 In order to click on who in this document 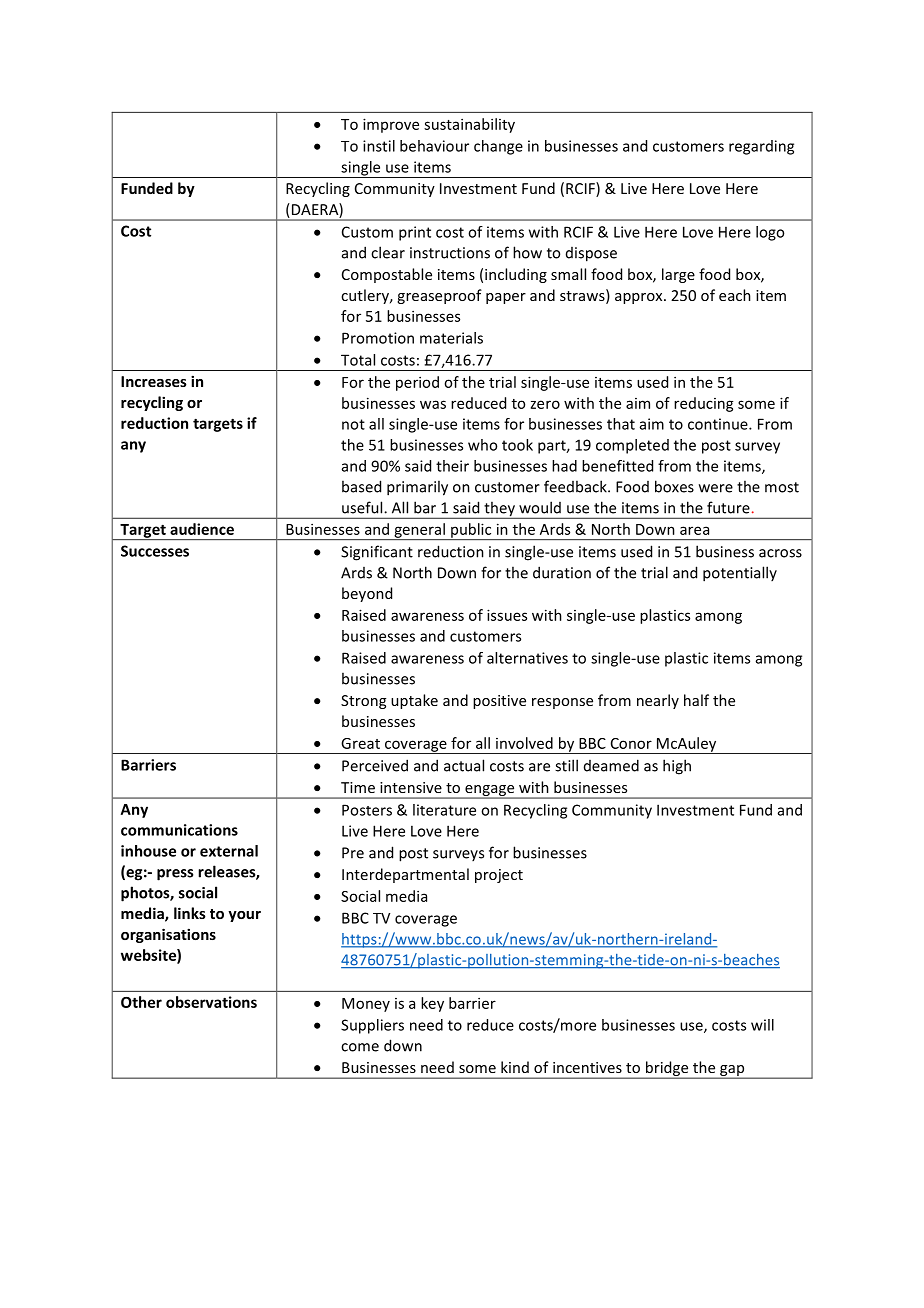, I will do `click(482, 445)`.
